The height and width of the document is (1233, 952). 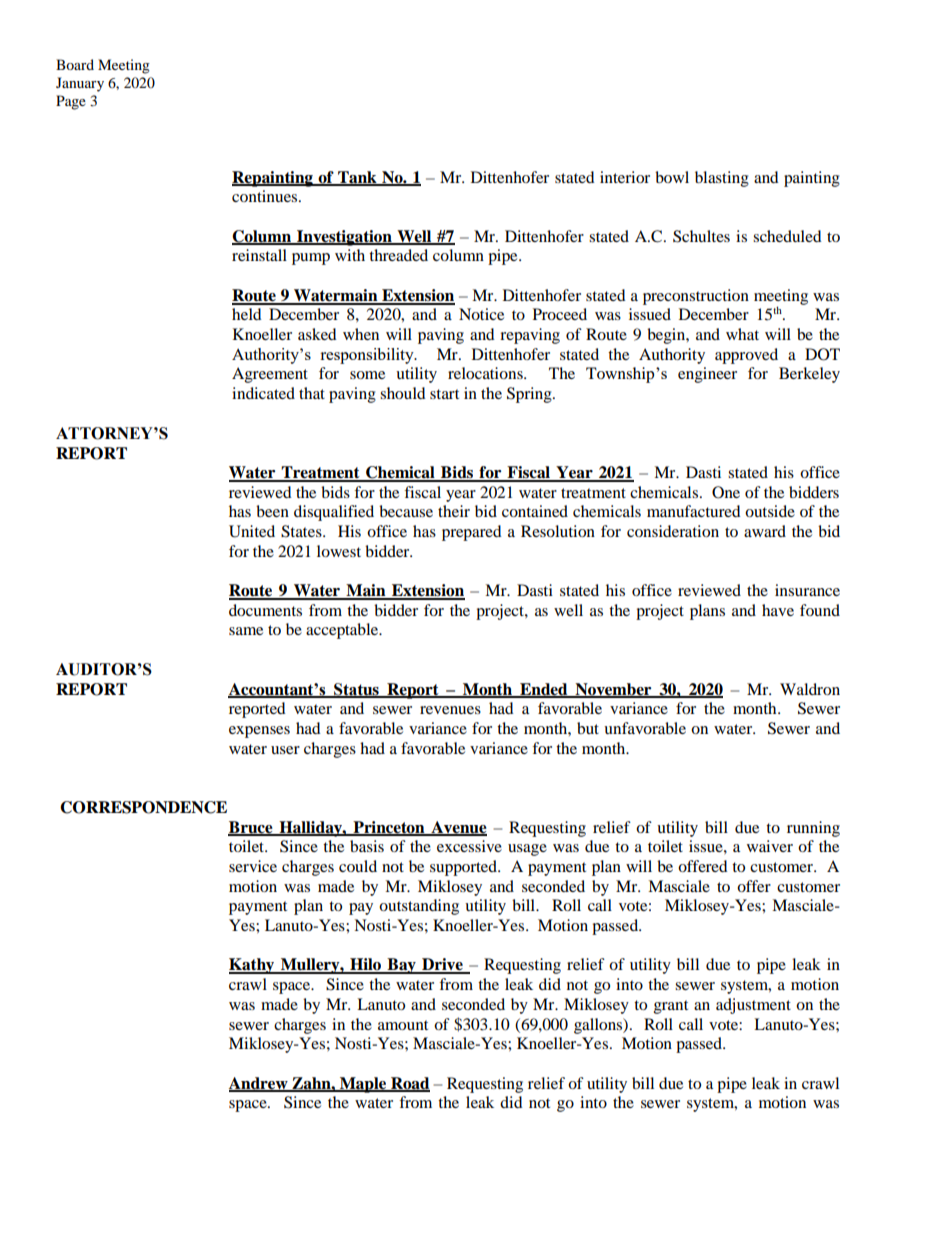 I want to click on prepared, so click(x=472, y=533).
